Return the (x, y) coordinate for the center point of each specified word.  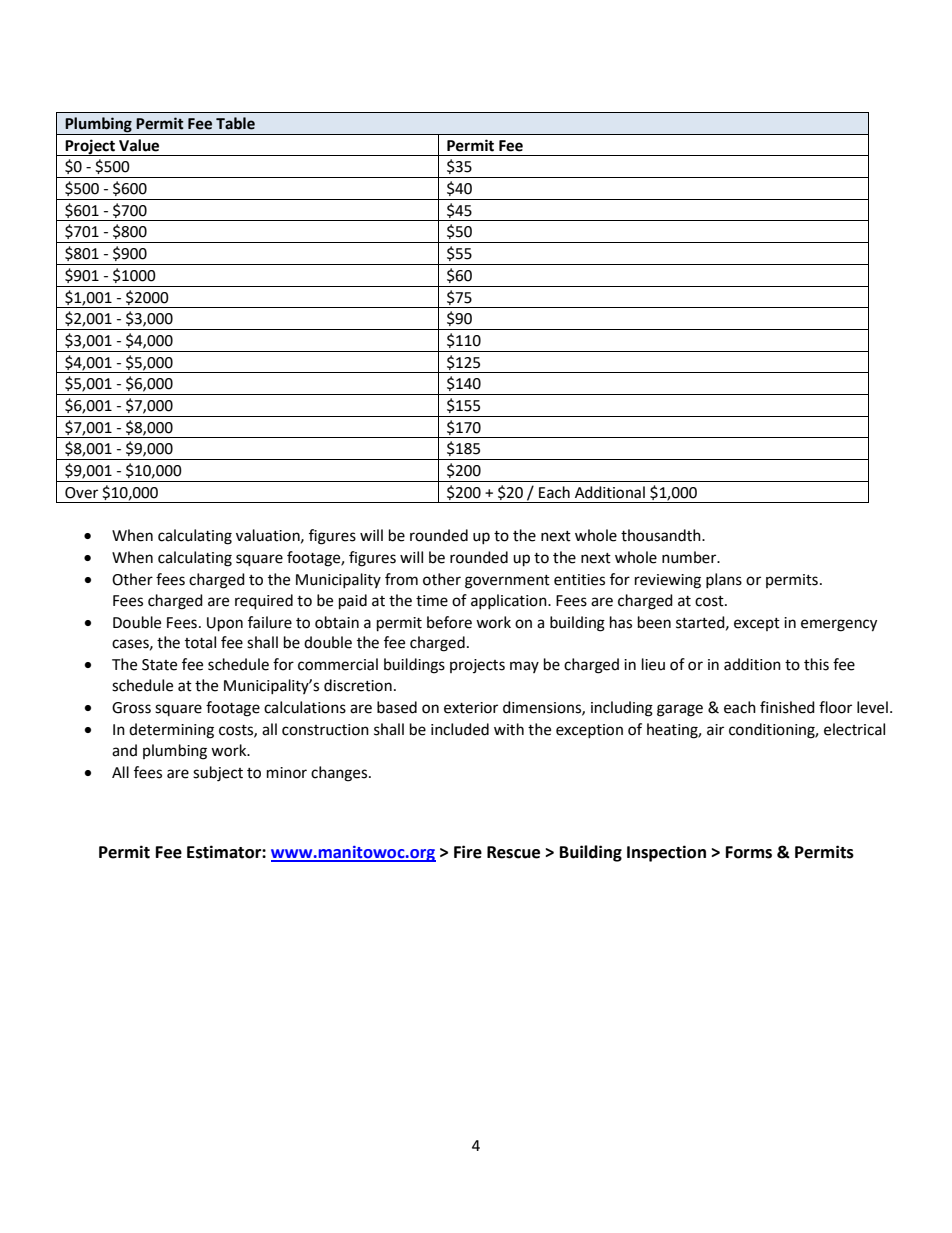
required (264, 602)
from (401, 579)
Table (235, 123)
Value (139, 145)
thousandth (662, 535)
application (510, 601)
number (690, 557)
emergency (839, 625)
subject (218, 774)
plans (724, 580)
